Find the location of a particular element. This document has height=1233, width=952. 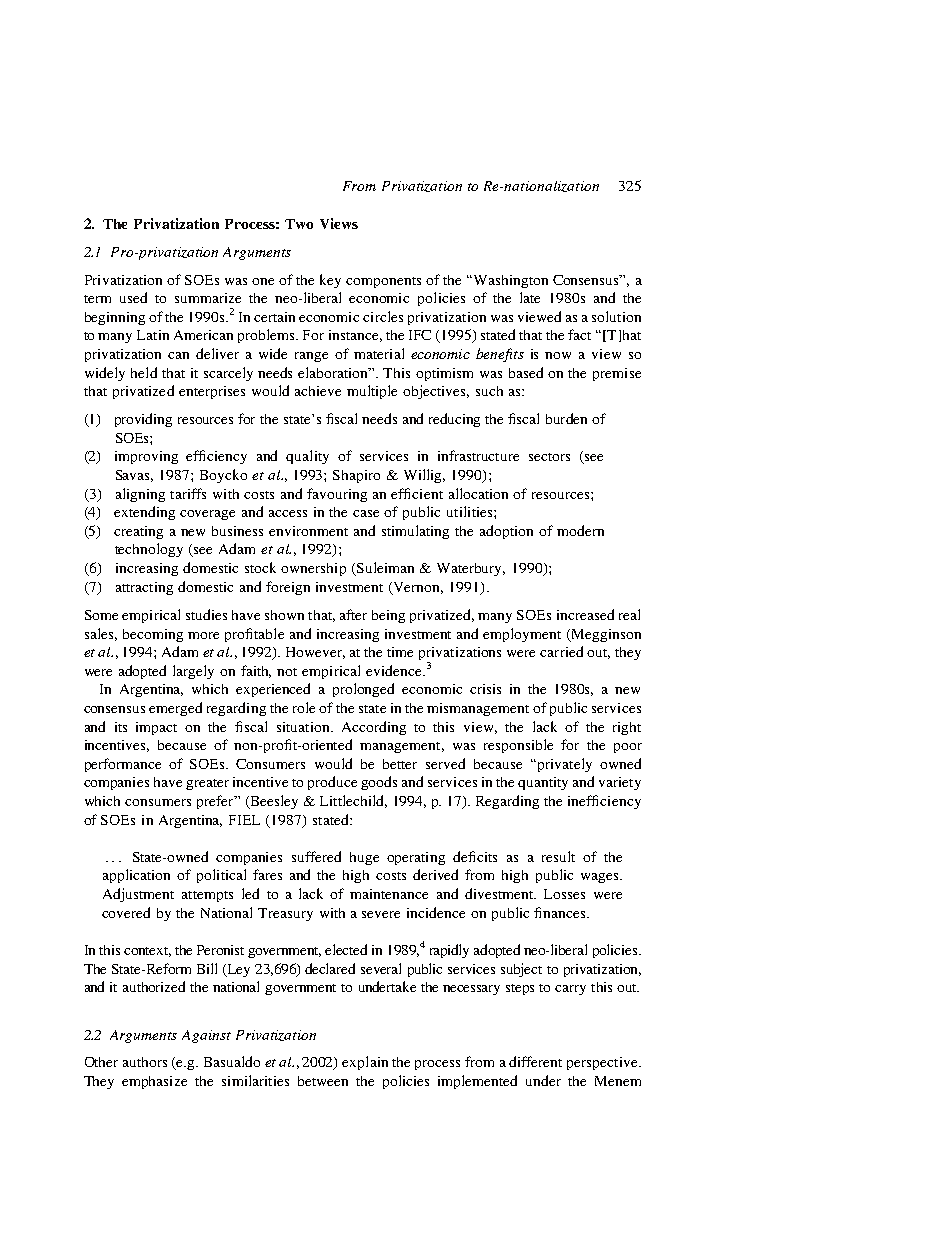

authors is located at coordinates (145, 1062).
